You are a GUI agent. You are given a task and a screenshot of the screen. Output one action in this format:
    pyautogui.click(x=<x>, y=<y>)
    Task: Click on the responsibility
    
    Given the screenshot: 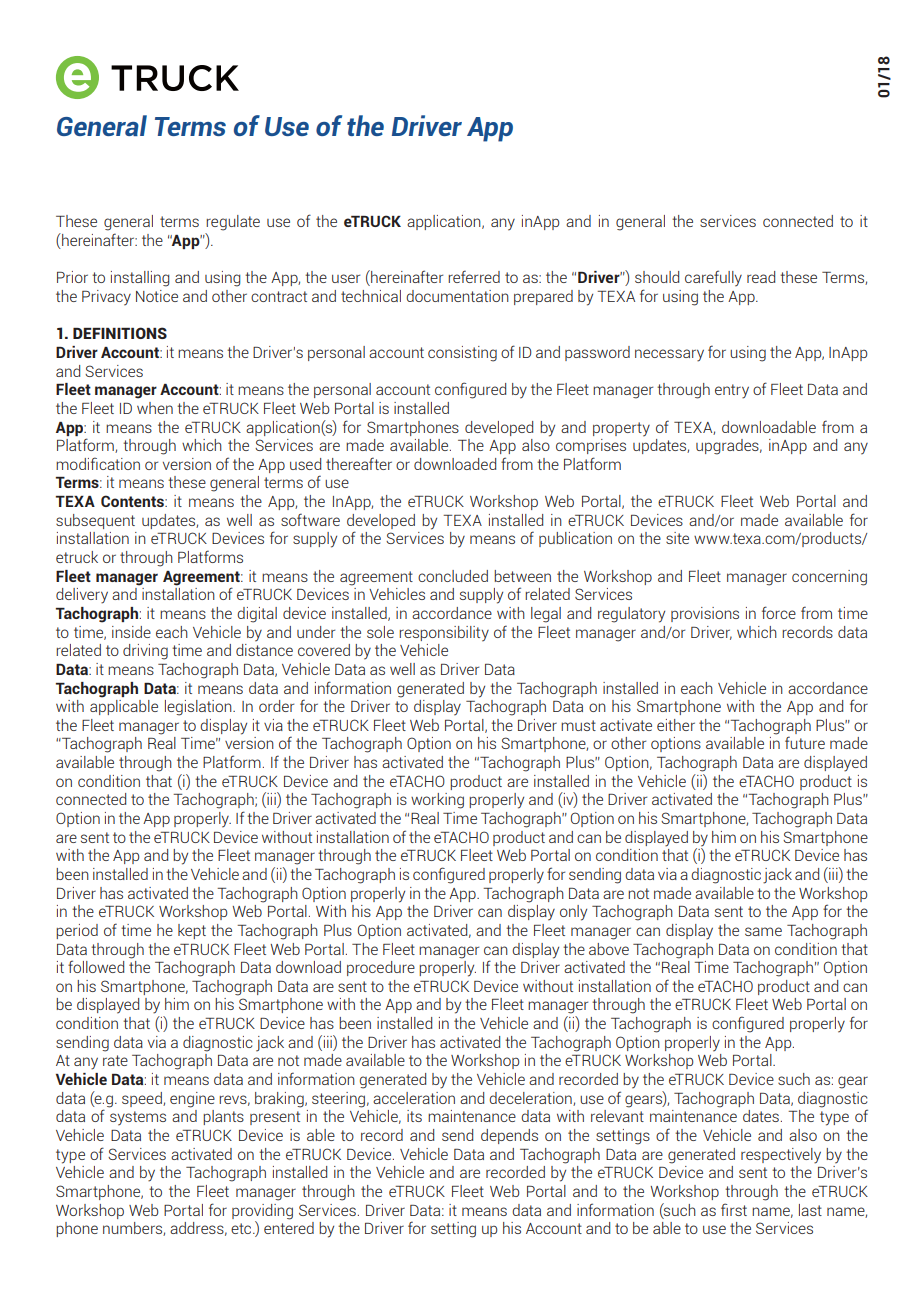 What is the action you would take?
    pyautogui.click(x=444, y=634)
